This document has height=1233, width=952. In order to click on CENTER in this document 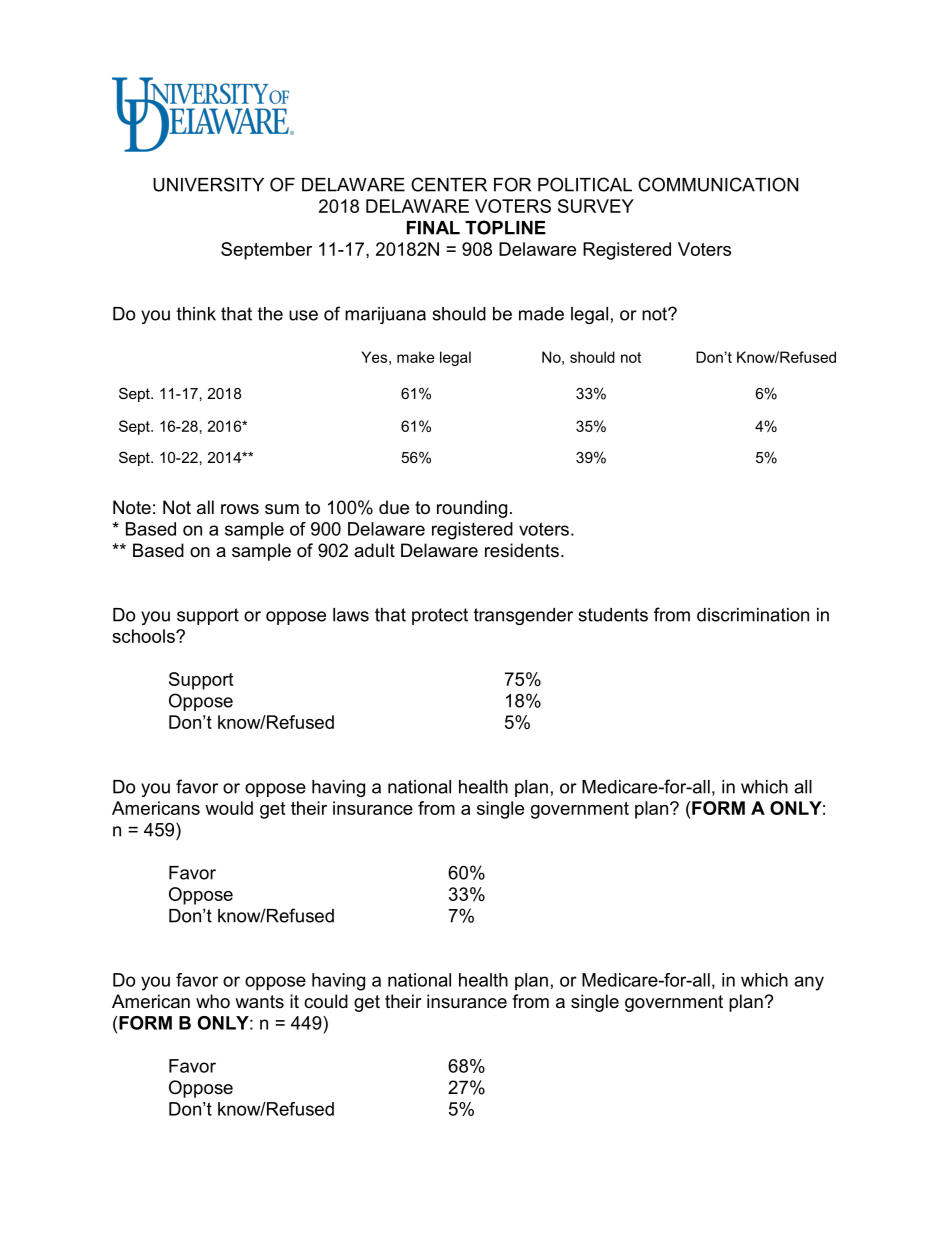, I will do `click(449, 184)`.
